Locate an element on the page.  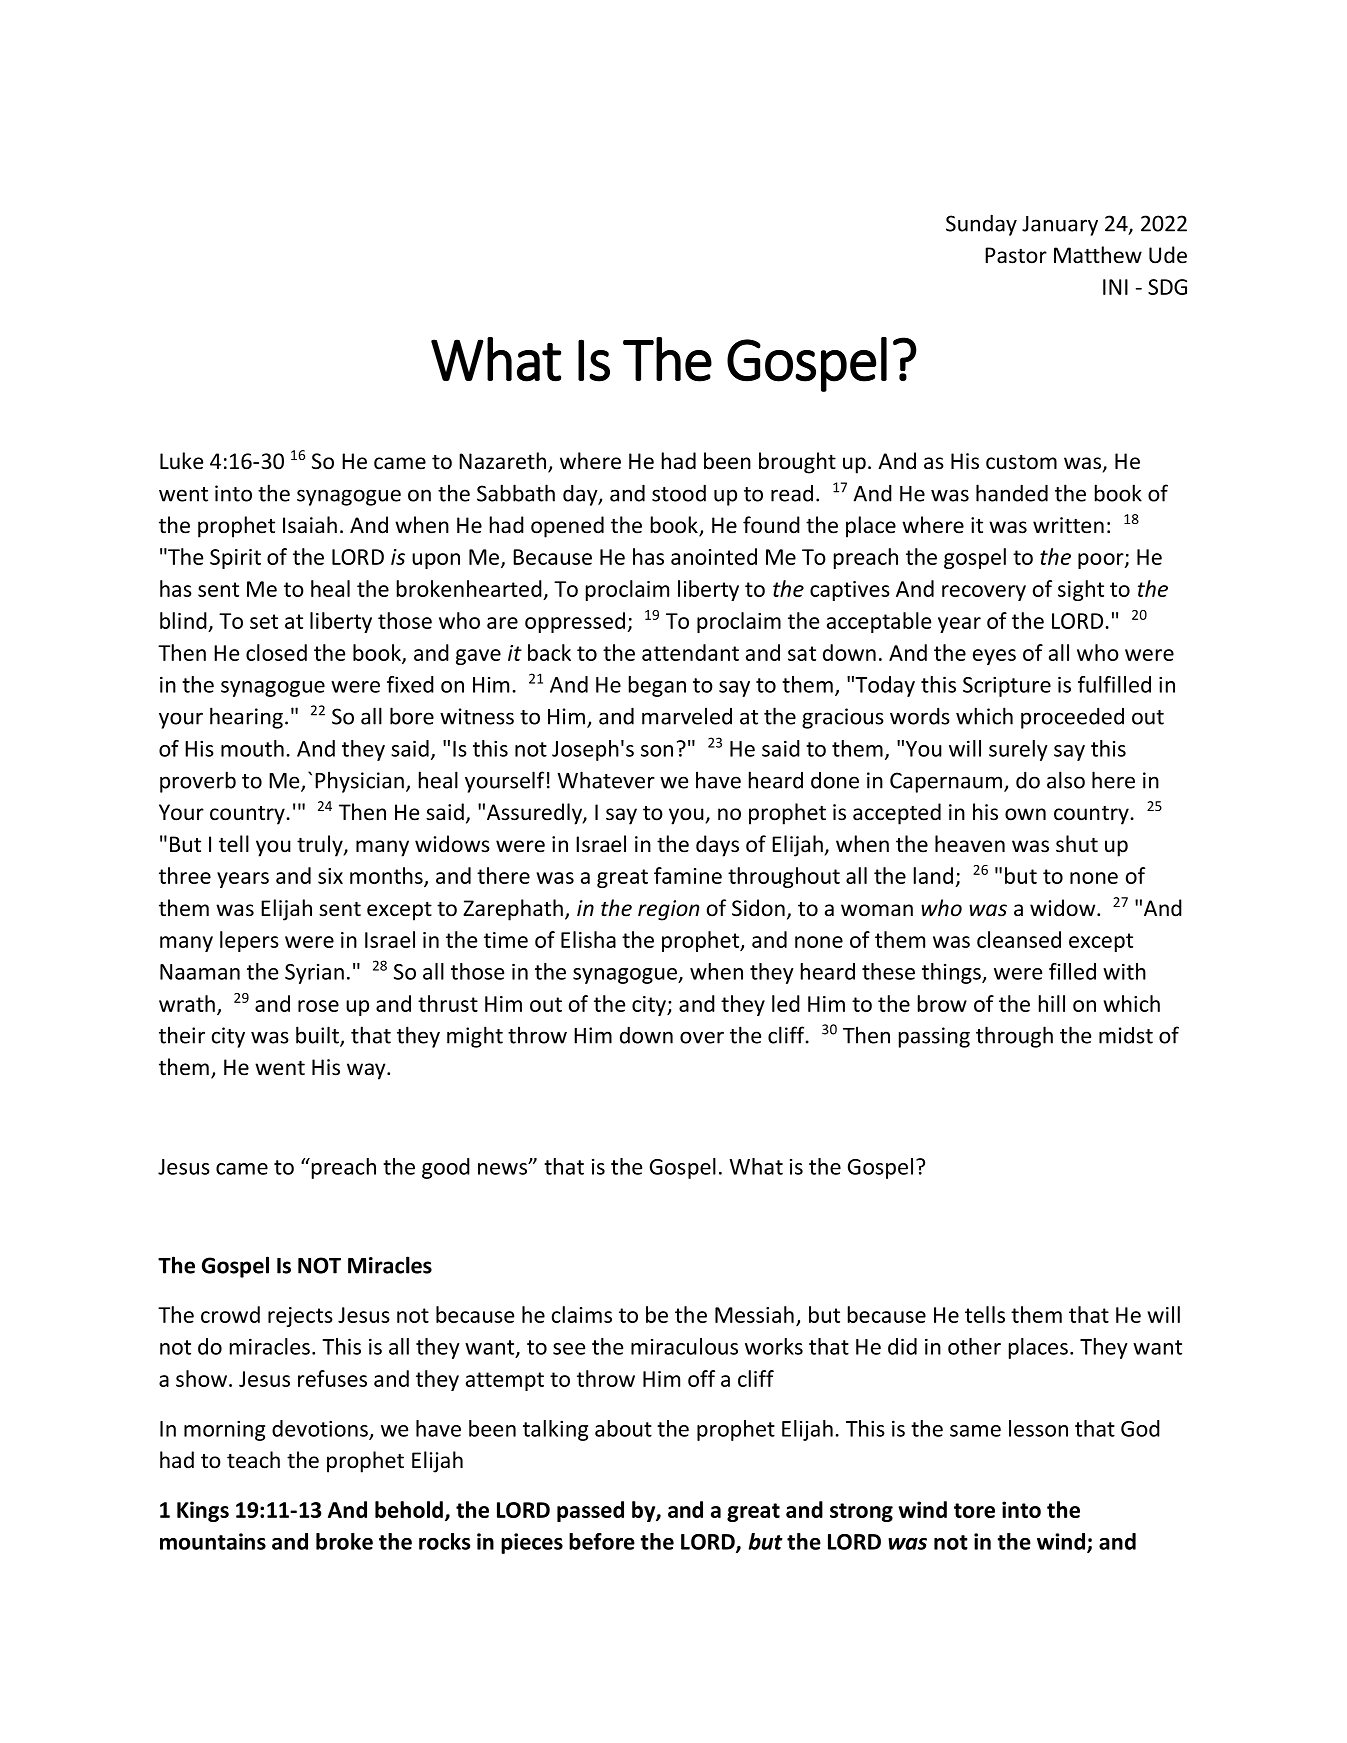
famine is located at coordinates (688, 875).
